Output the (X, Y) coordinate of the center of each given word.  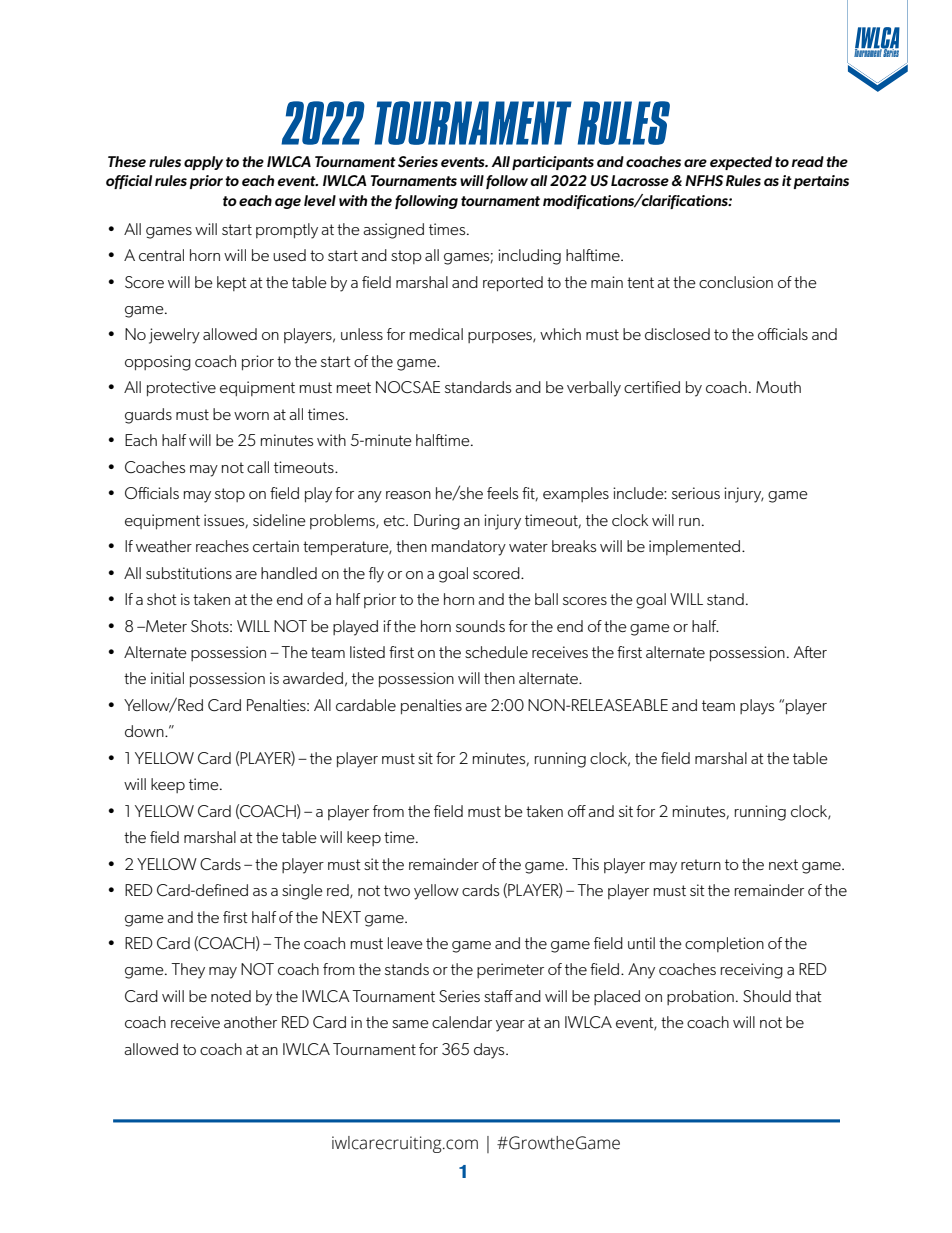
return (701, 864)
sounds (480, 626)
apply (203, 163)
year (510, 1026)
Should (767, 996)
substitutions (189, 573)
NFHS (704, 180)
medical (436, 334)
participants (553, 163)
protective (181, 389)
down (145, 731)
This (585, 864)
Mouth (778, 387)
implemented (694, 547)
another (250, 1022)
